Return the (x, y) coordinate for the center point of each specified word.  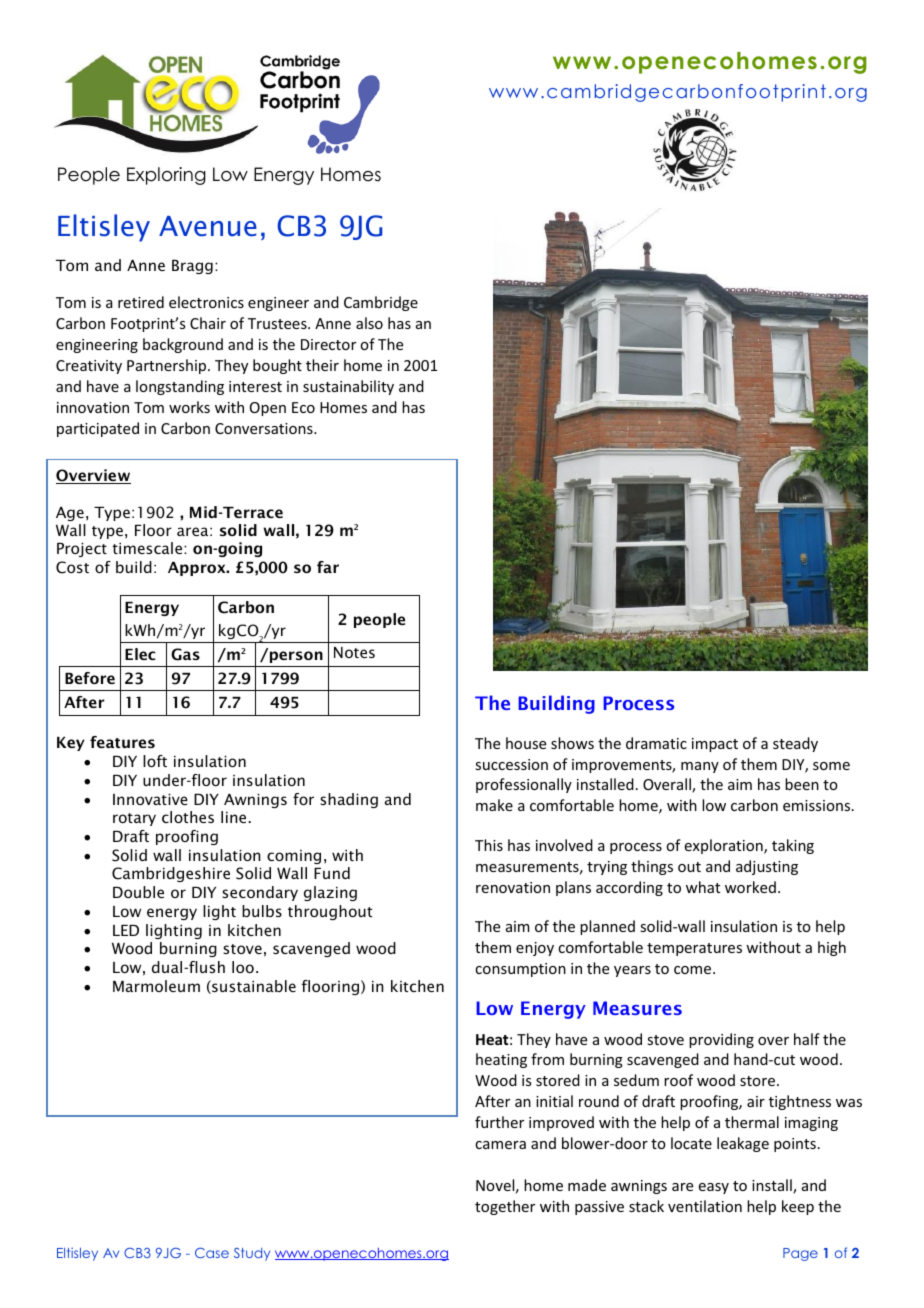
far (328, 567)
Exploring (166, 176)
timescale (148, 548)
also (369, 323)
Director (328, 344)
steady (795, 744)
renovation (513, 887)
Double (138, 892)
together (505, 1207)
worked (750, 887)
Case (212, 1253)
